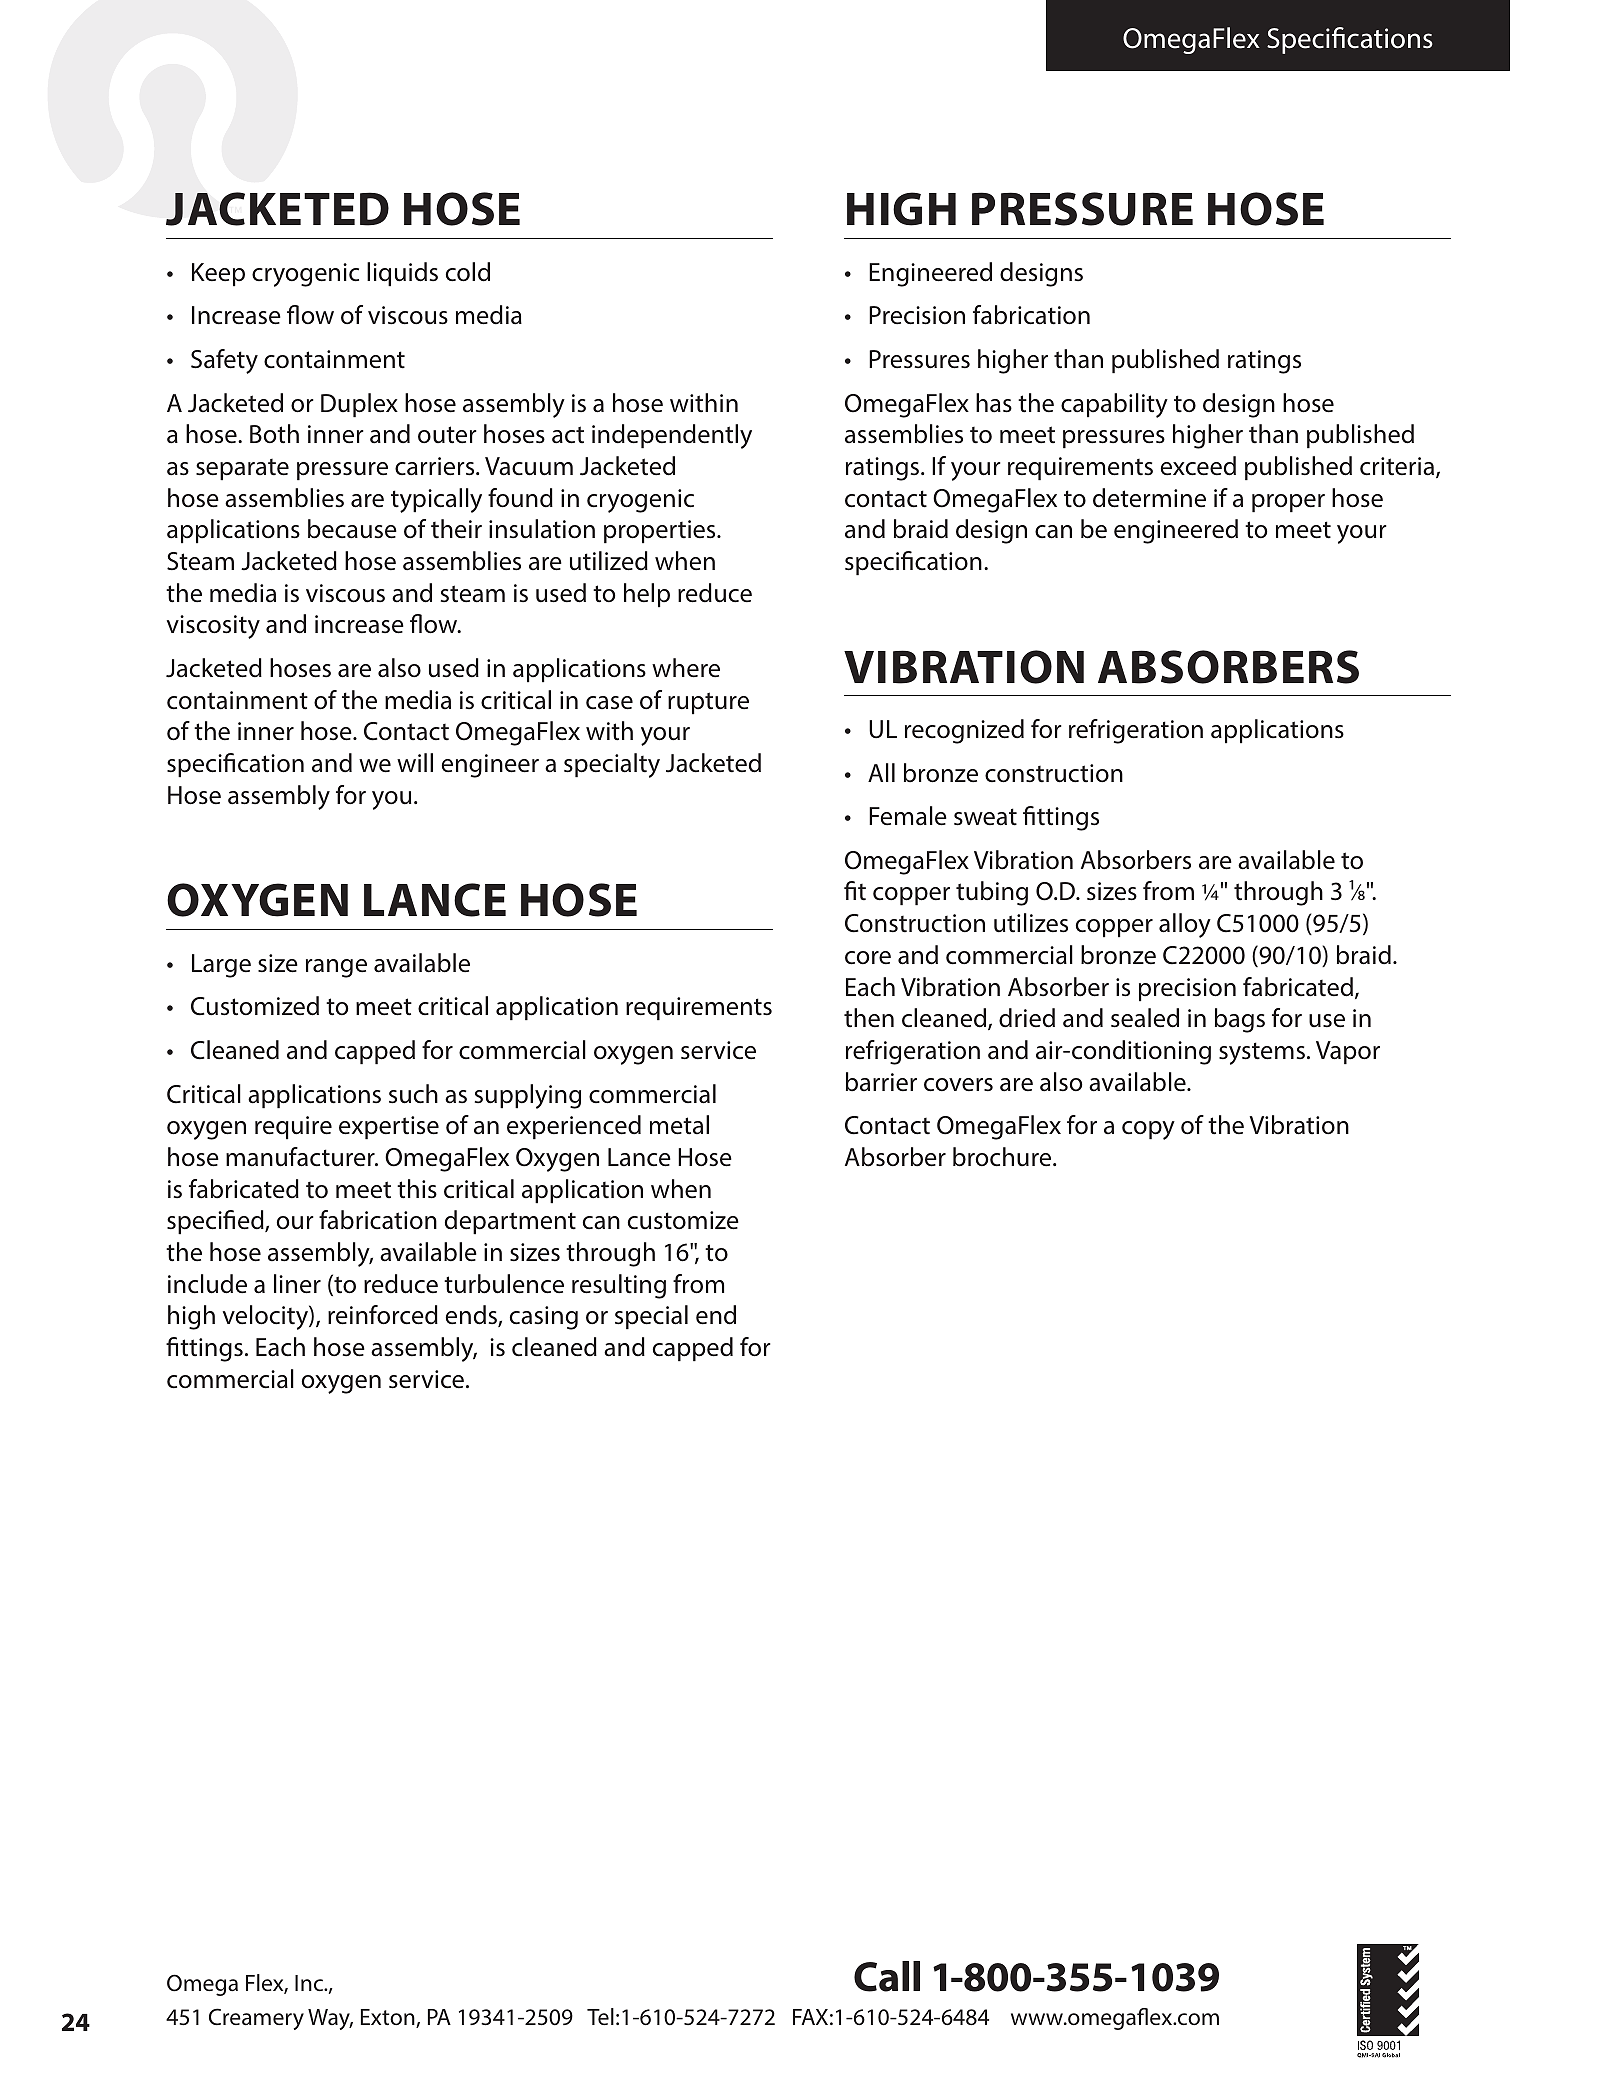 The width and height of the screenshot is (1617, 2092). What do you see at coordinates (256, 2019) in the screenshot?
I see `Creamery` at bounding box center [256, 2019].
